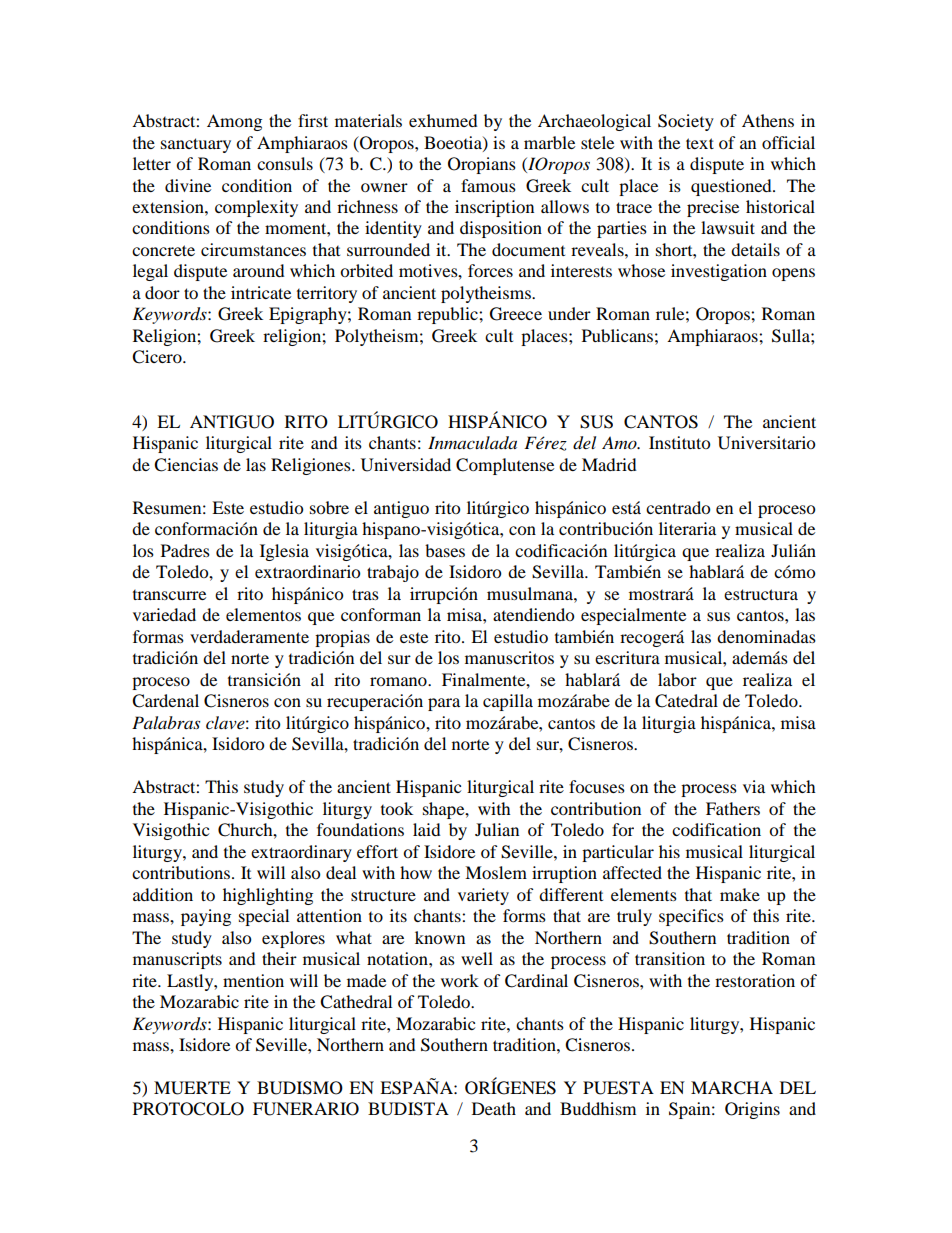 The height and width of the screenshot is (1233, 952). I want to click on make, so click(740, 894).
